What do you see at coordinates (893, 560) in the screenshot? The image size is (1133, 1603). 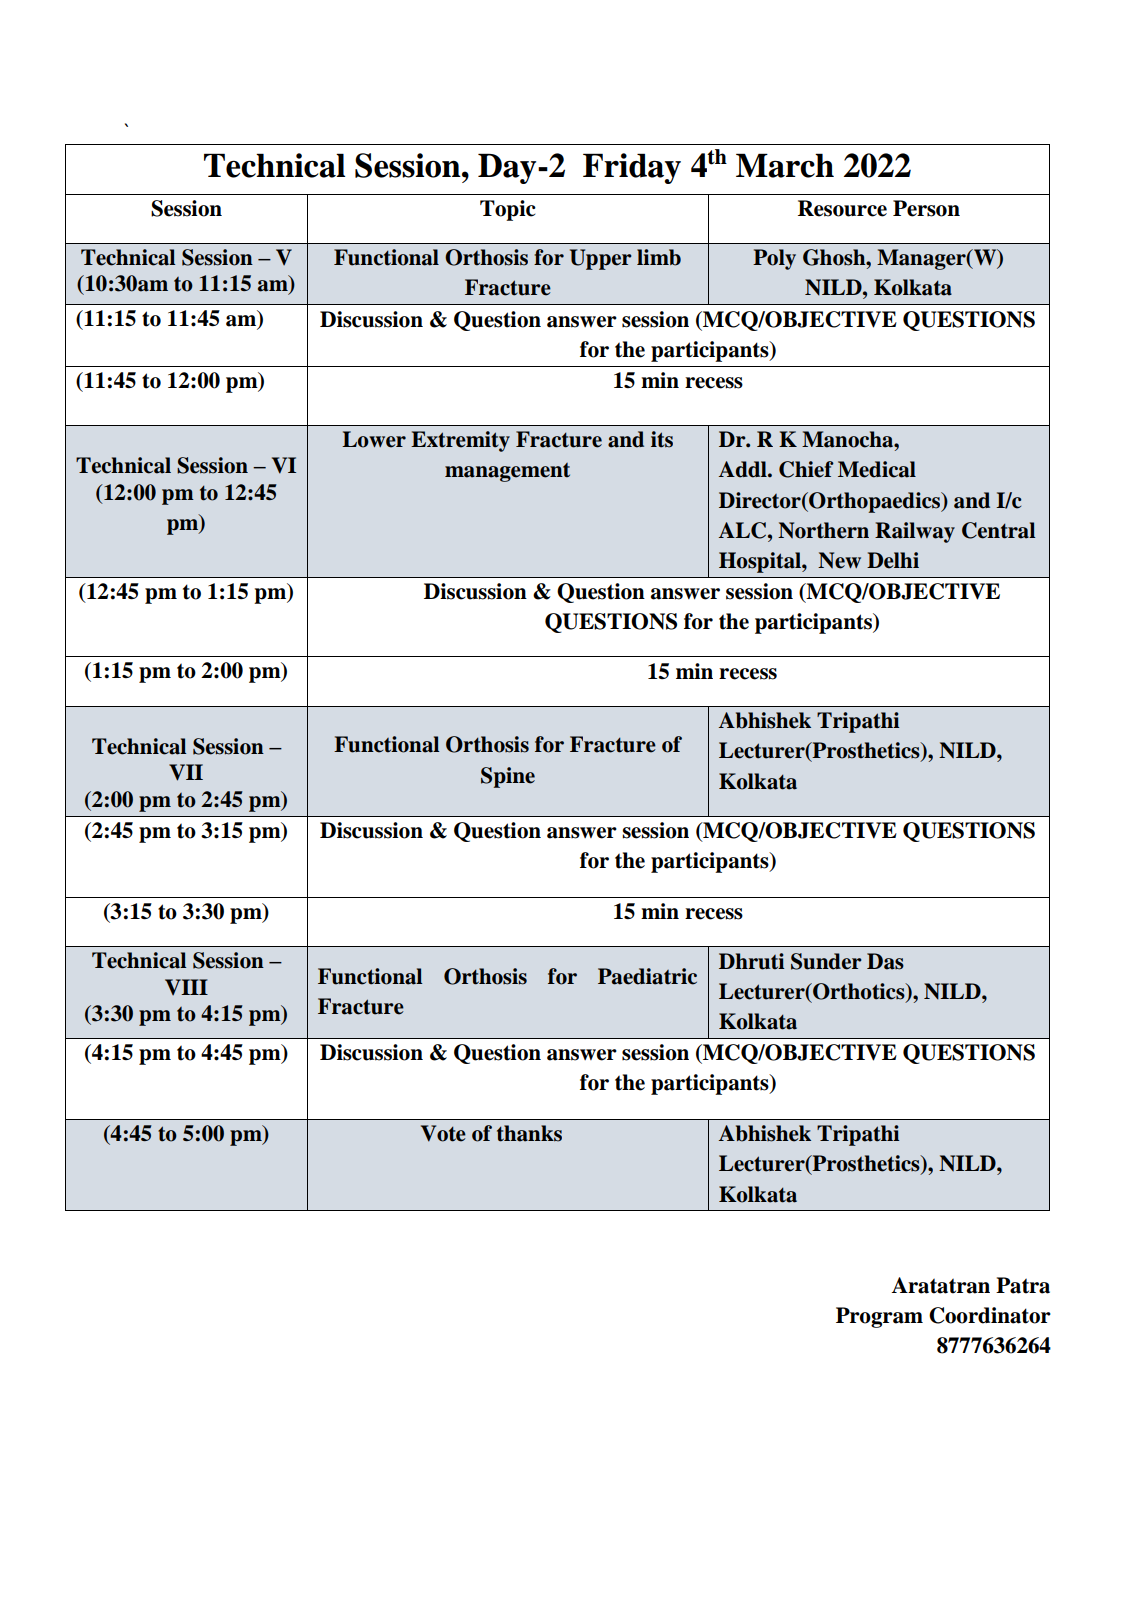 I see `Delhi` at bounding box center [893, 560].
